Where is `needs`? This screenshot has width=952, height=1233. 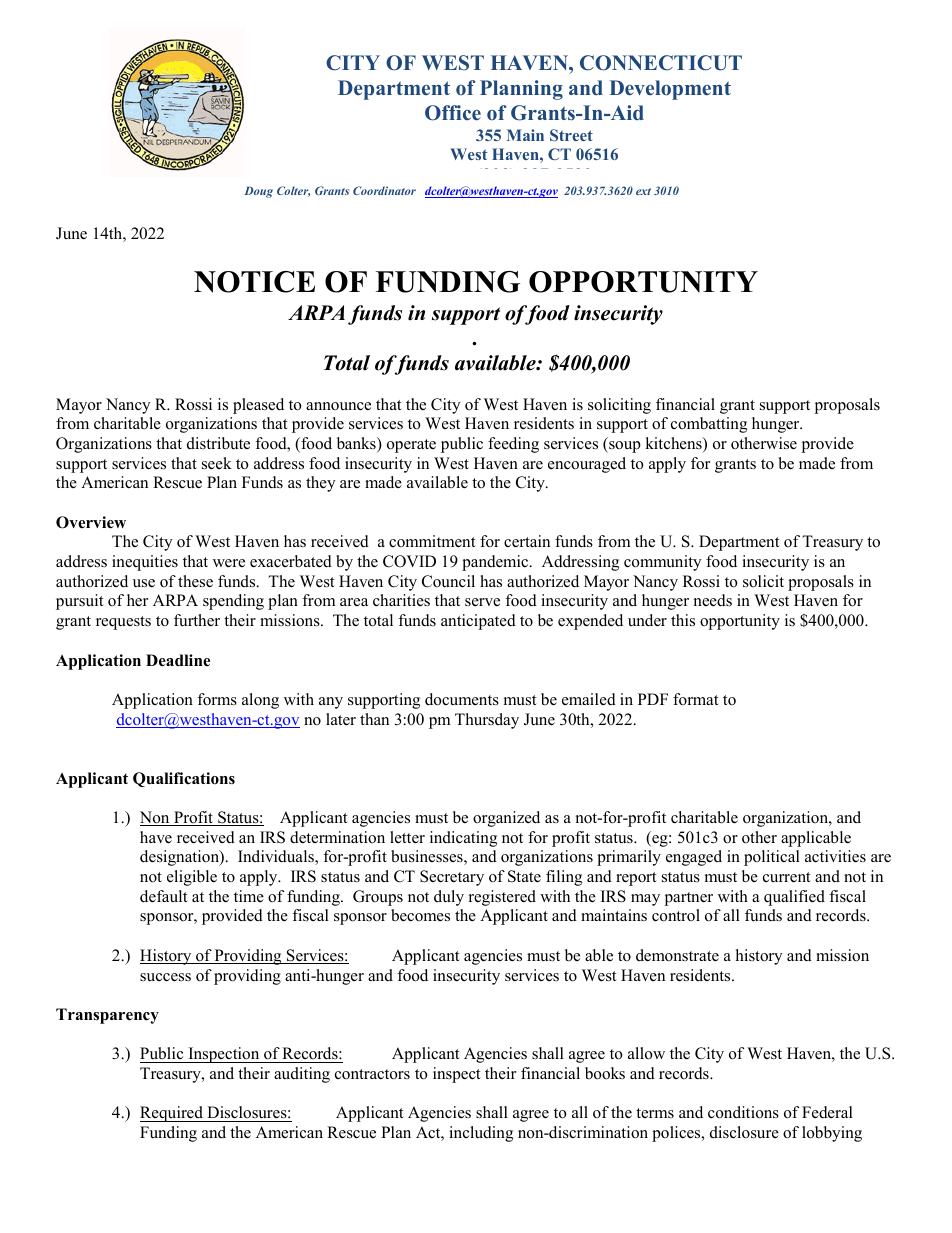
needs is located at coordinates (713, 600).
